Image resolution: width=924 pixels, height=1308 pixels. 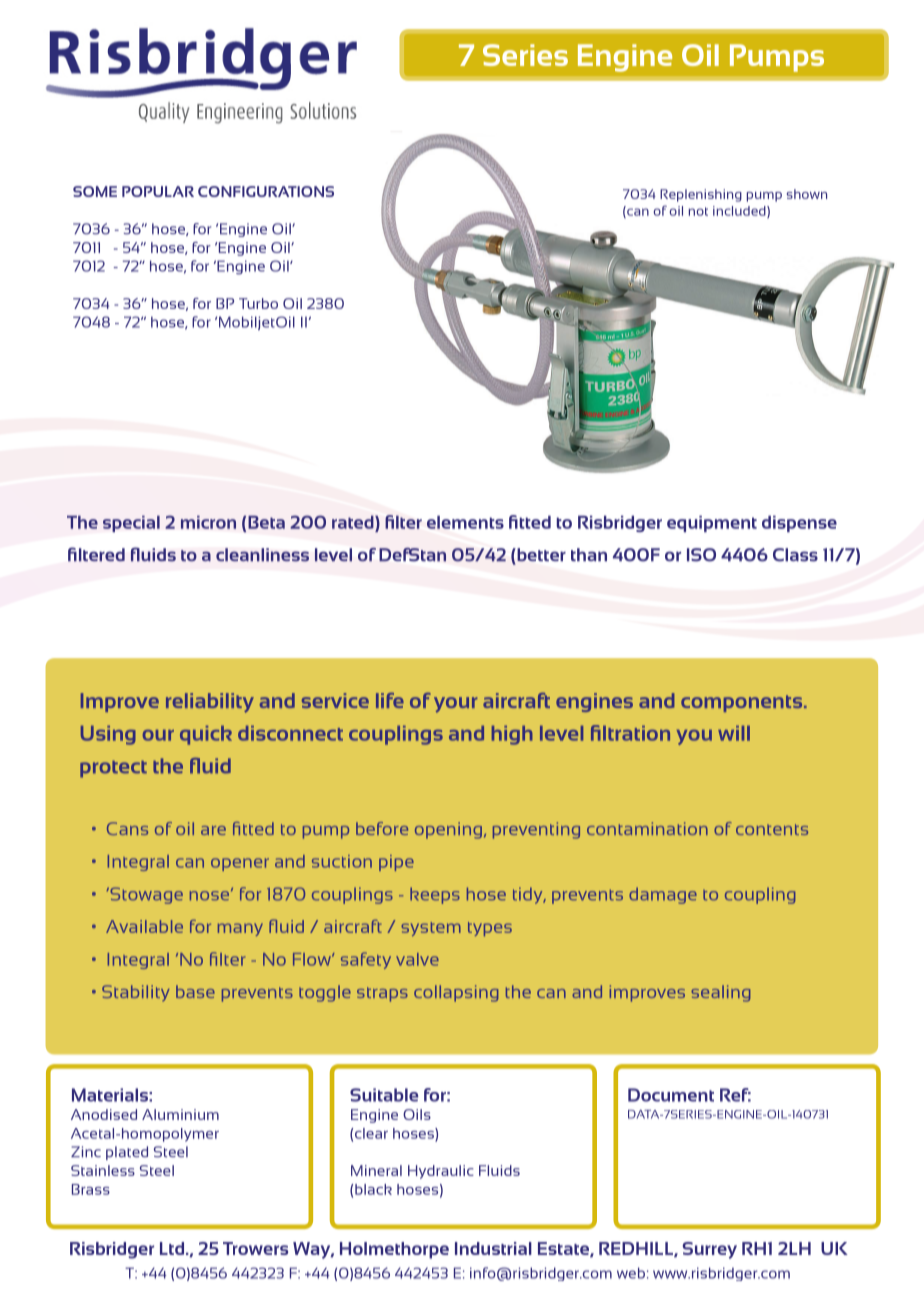 What do you see at coordinates (266, 191) in the page?
I see `CONFIGURATIONS` at bounding box center [266, 191].
